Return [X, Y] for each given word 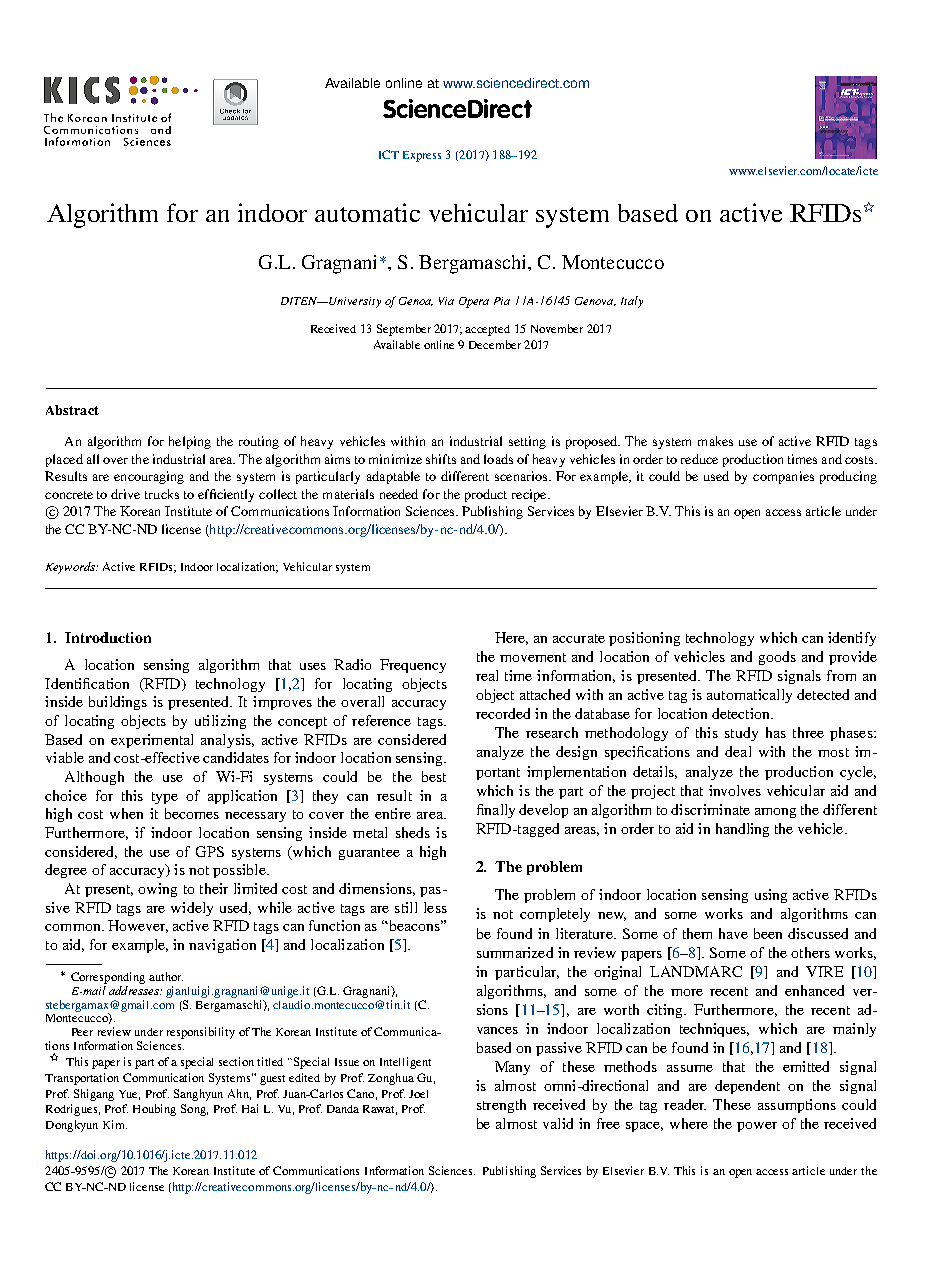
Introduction [108, 637]
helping [190, 442]
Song [194, 1110]
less [435, 907]
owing [157, 890]
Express [422, 156]
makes [715, 441]
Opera [474, 302]
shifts [441, 459]
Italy [632, 302]
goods [777, 658]
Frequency [413, 666]
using [771, 896]
